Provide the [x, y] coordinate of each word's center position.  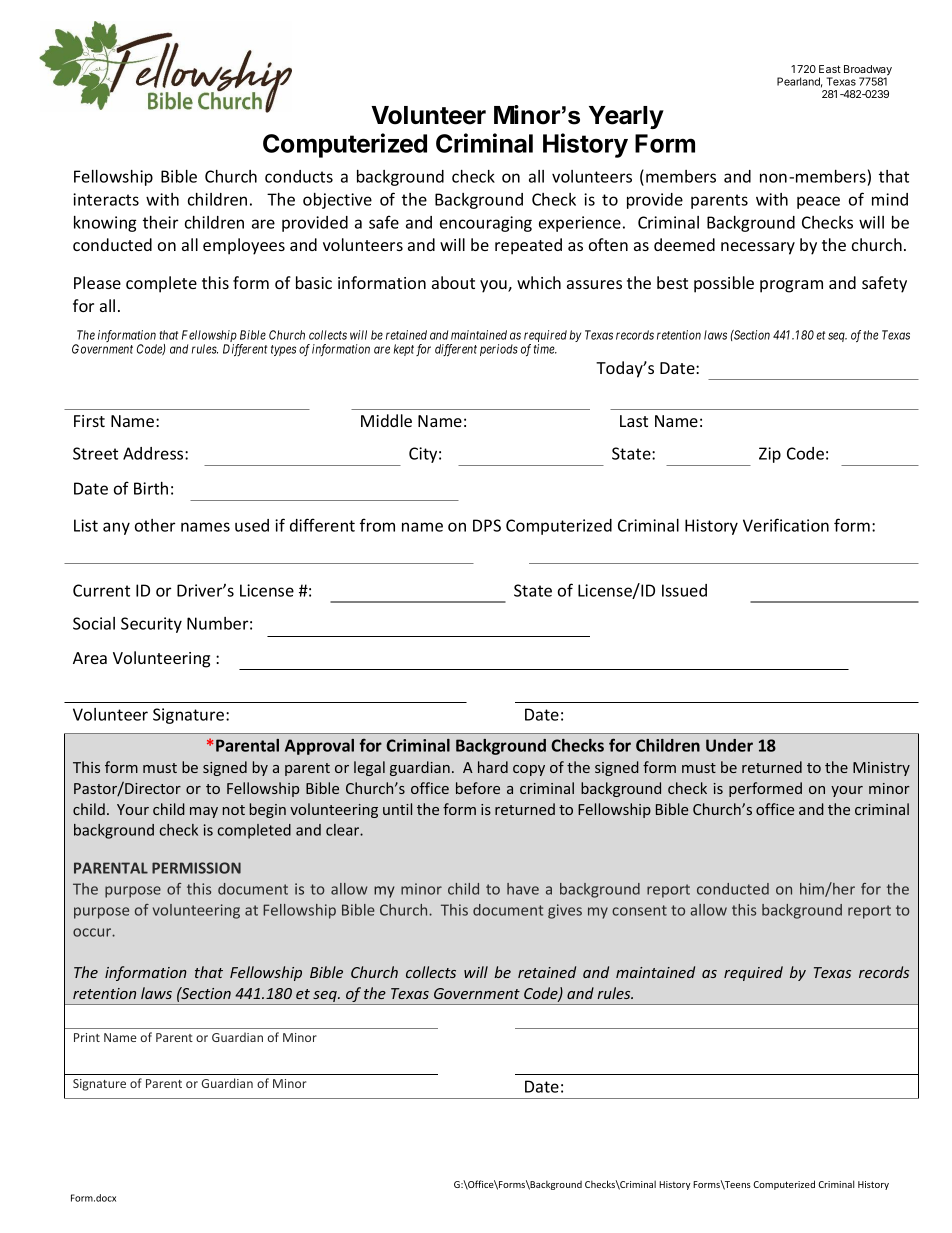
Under [729, 745]
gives [565, 911]
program [791, 286]
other [155, 525]
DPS [487, 525]
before [478, 788]
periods [499, 350]
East [830, 69]
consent [639, 910]
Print [87, 1037]
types [283, 350]
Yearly [626, 117]
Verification [786, 525]
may [204, 812]
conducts [299, 176]
